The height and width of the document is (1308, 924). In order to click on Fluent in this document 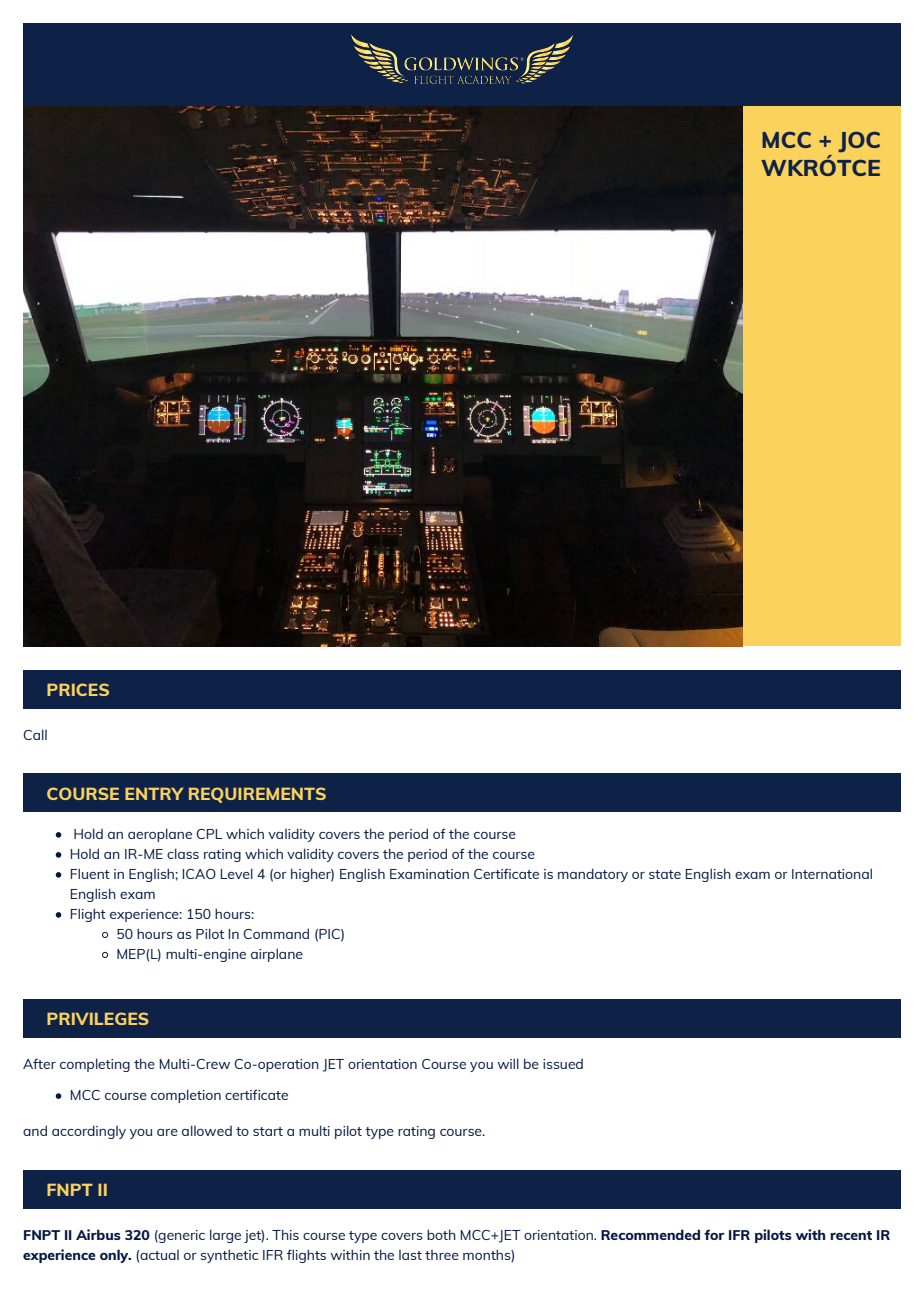, I will do `click(90, 873)`.
